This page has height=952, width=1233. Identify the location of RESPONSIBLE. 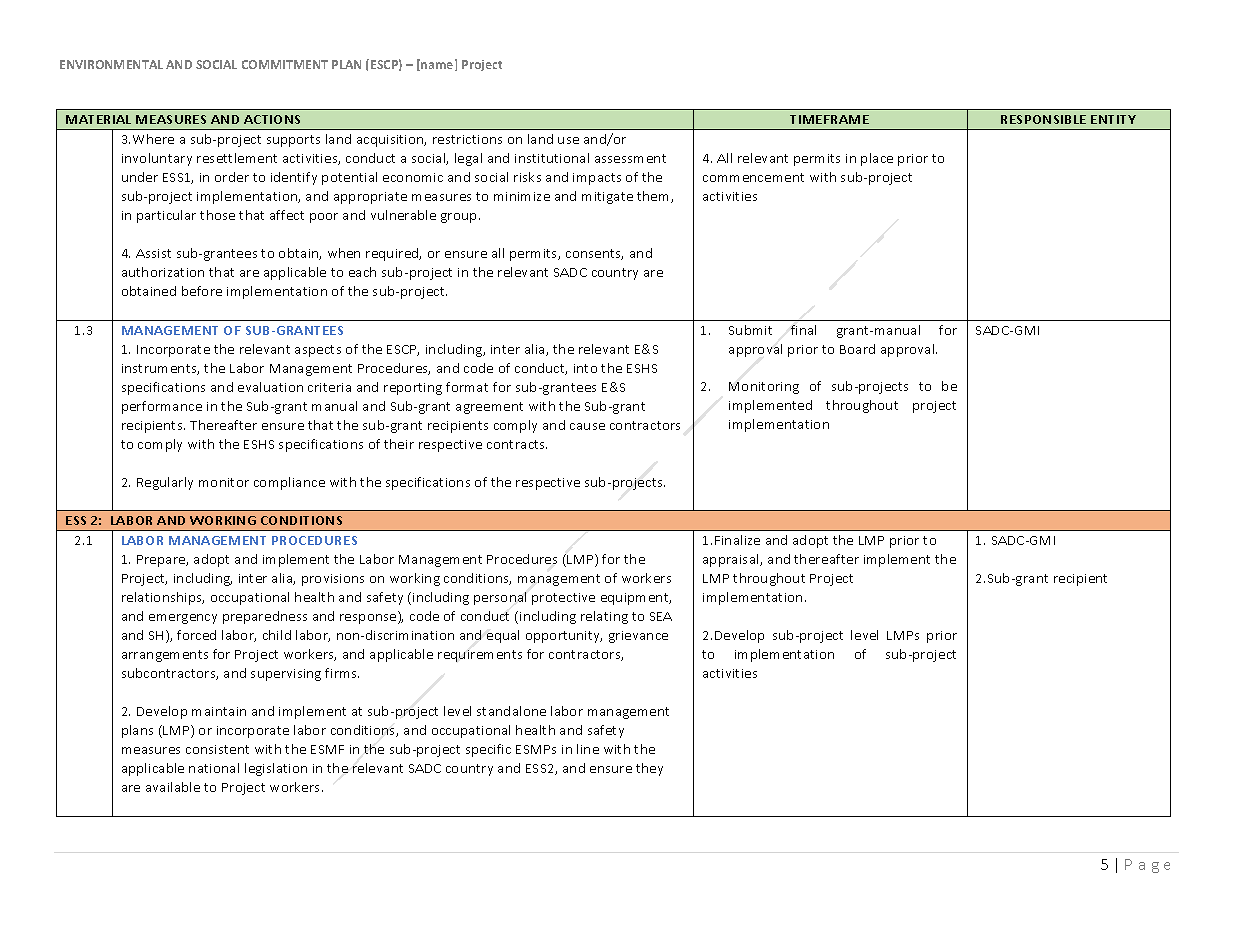
(1043, 119).
